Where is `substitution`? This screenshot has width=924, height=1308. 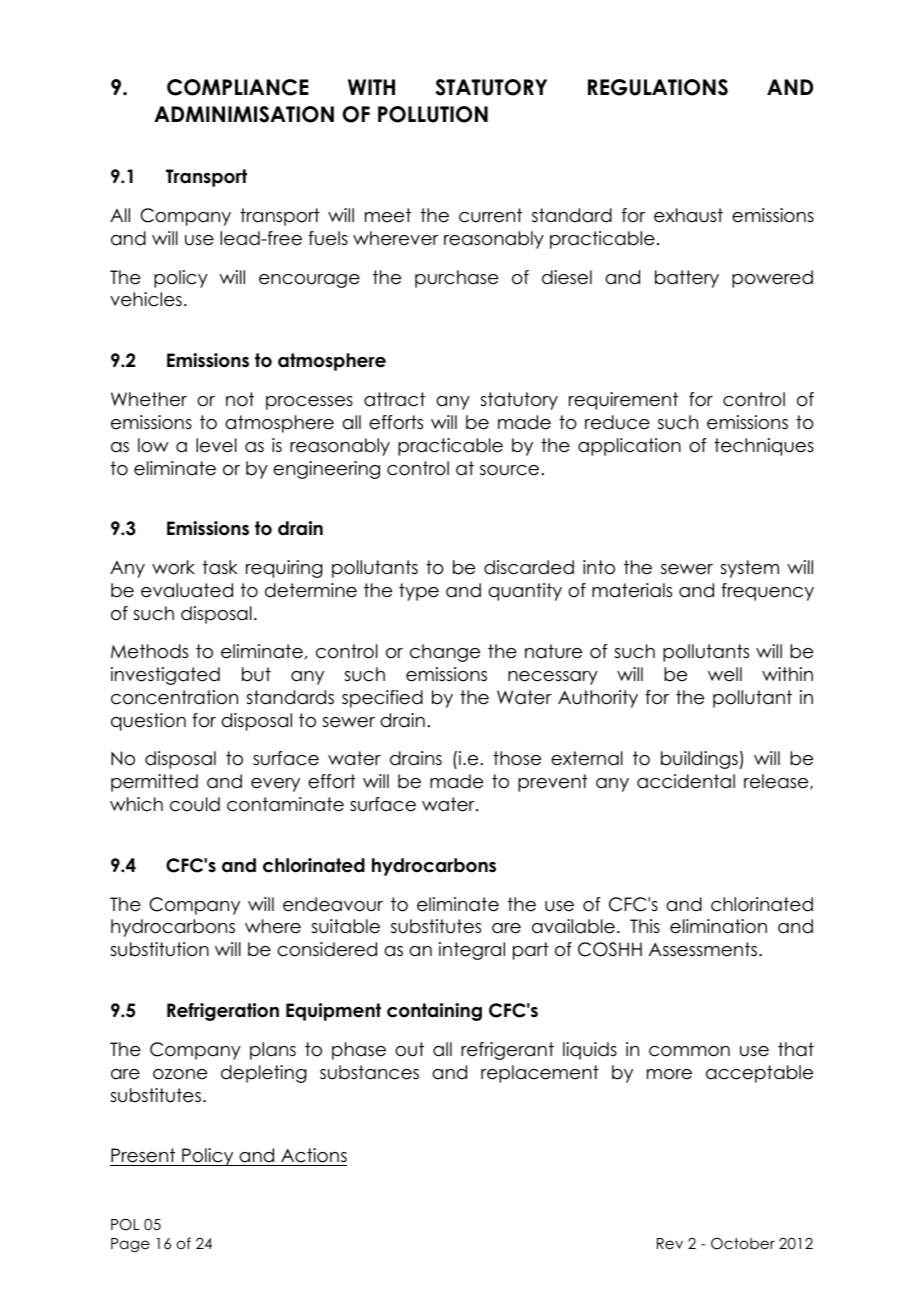
substitution is located at coordinates (159, 949).
